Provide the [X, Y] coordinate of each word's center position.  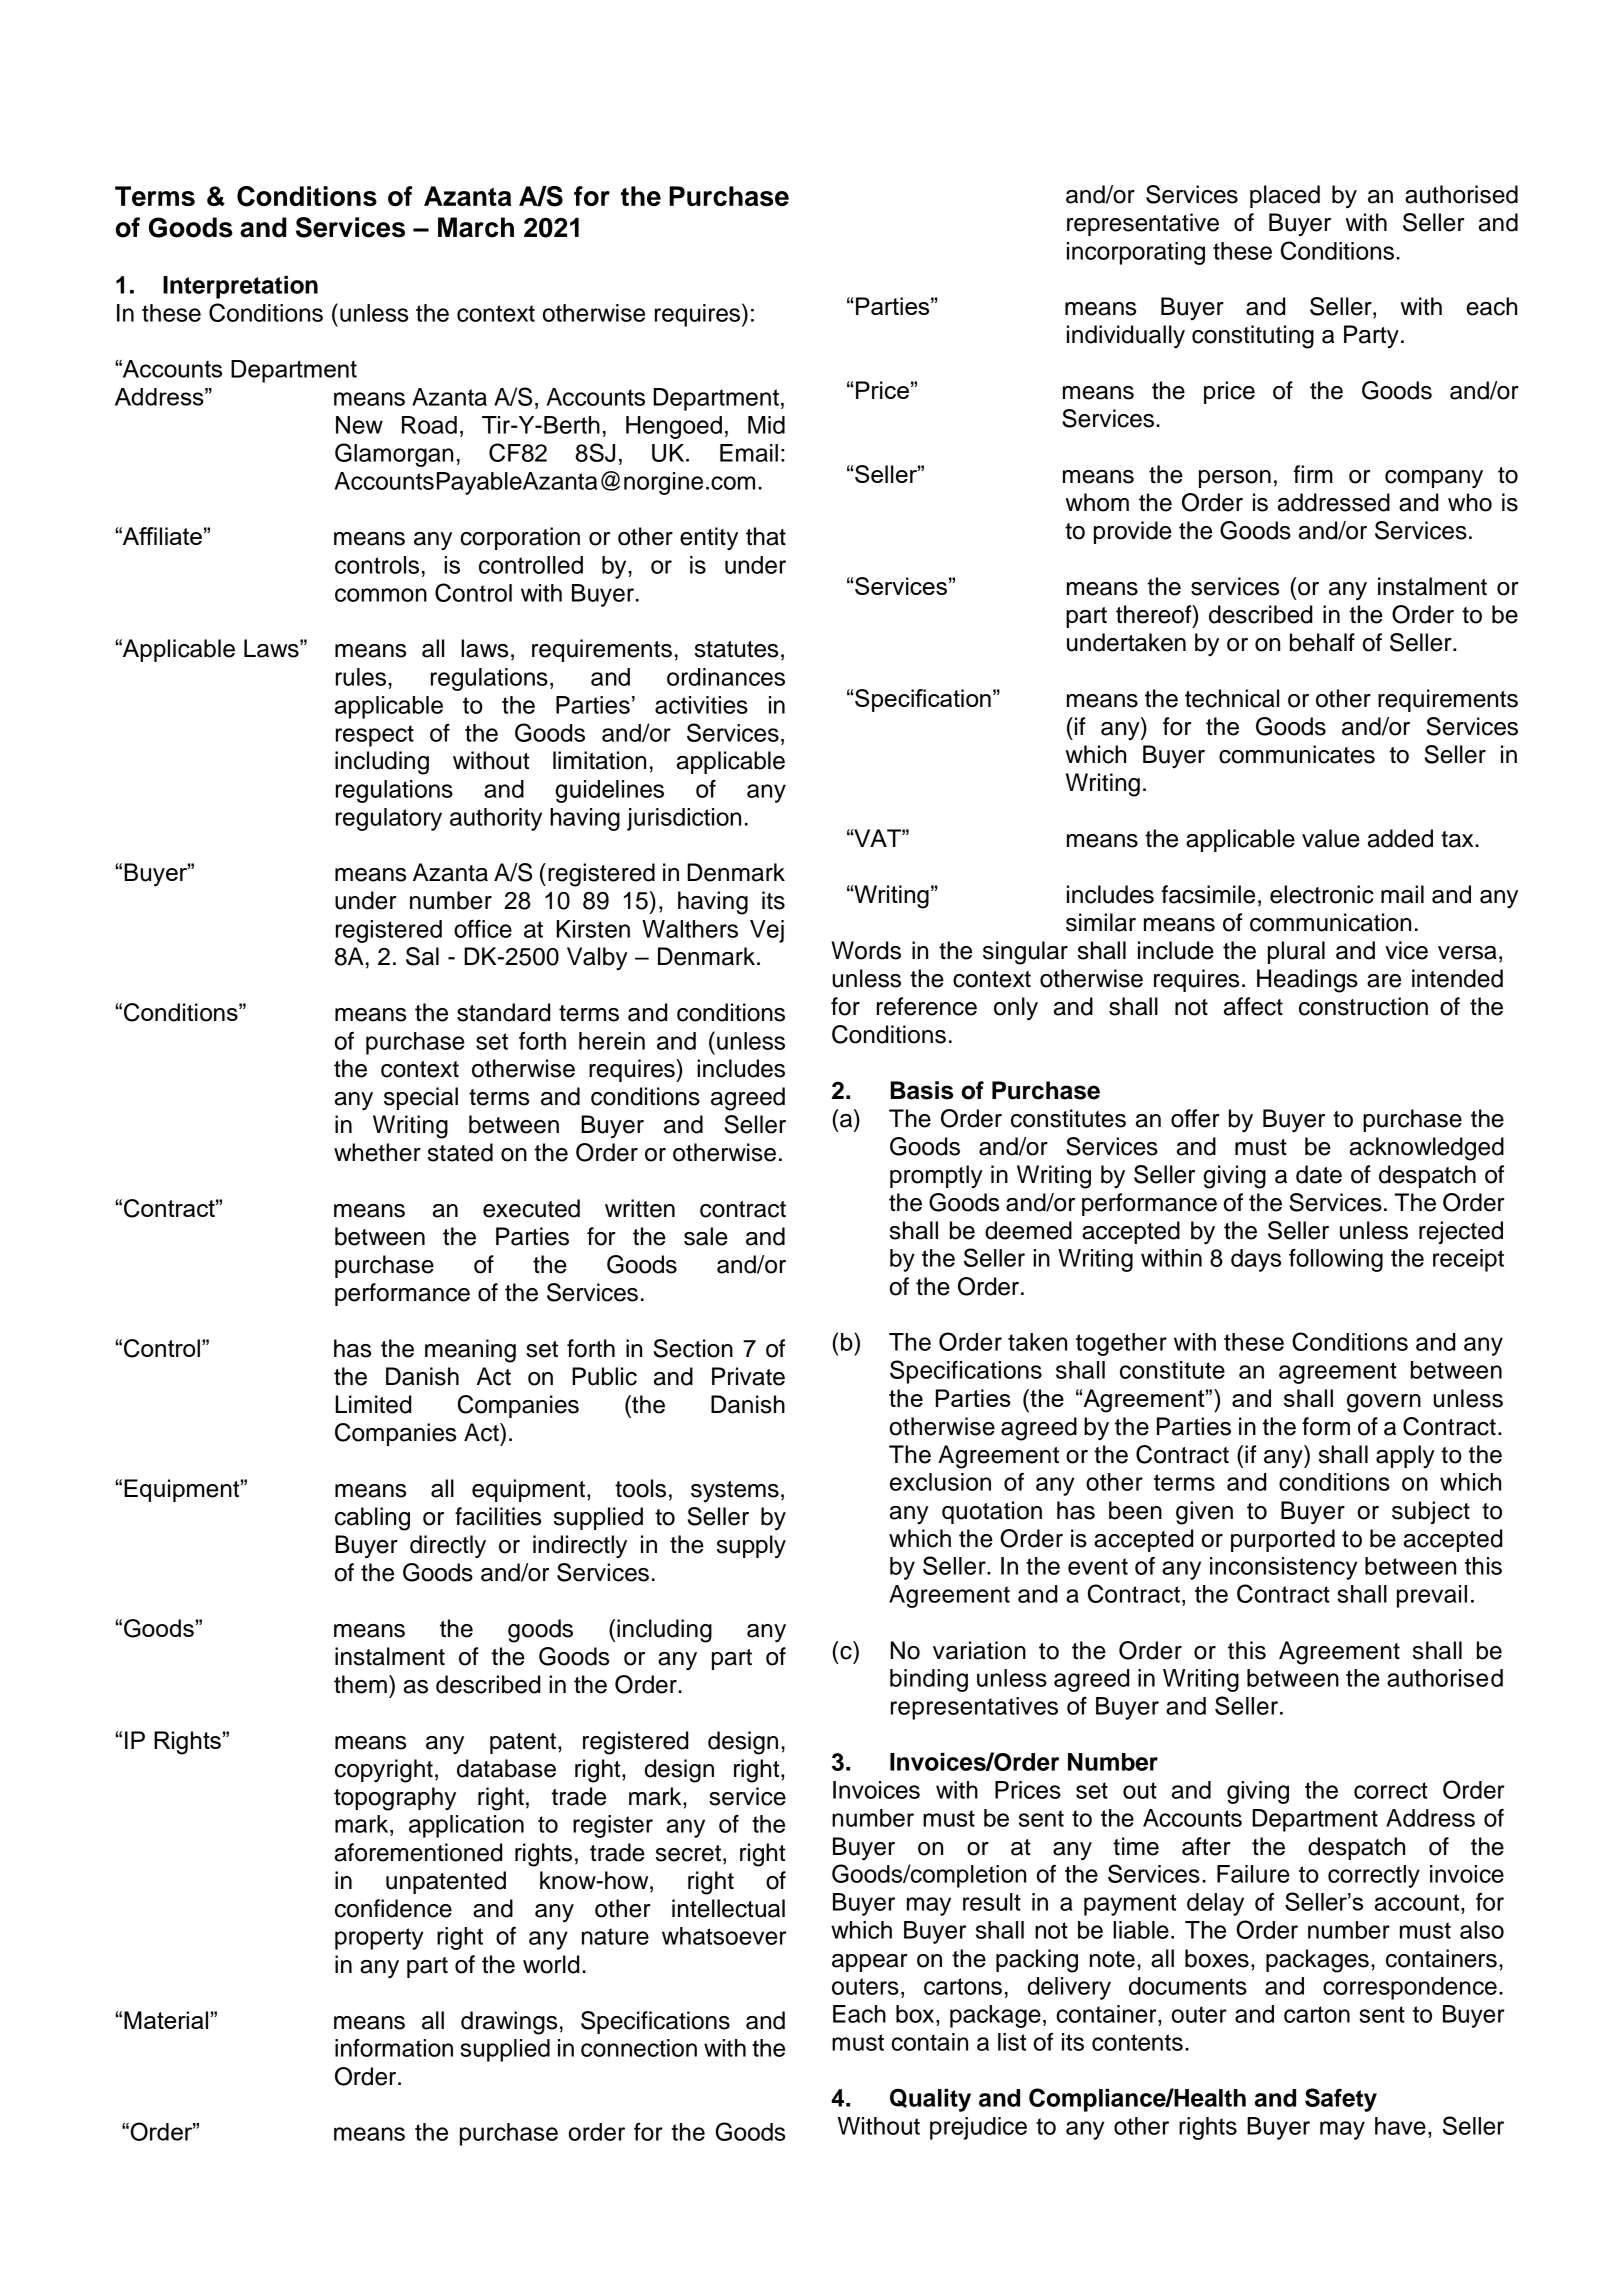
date [1319, 1174]
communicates [1297, 754]
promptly [936, 1176]
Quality [930, 2100]
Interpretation [240, 287]
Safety [1341, 2100]
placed [1285, 196]
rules [362, 677]
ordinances [726, 677]
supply [751, 1547]
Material [166, 2020]
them [360, 1684]
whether [377, 1152]
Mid [766, 425]
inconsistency [1283, 1568]
